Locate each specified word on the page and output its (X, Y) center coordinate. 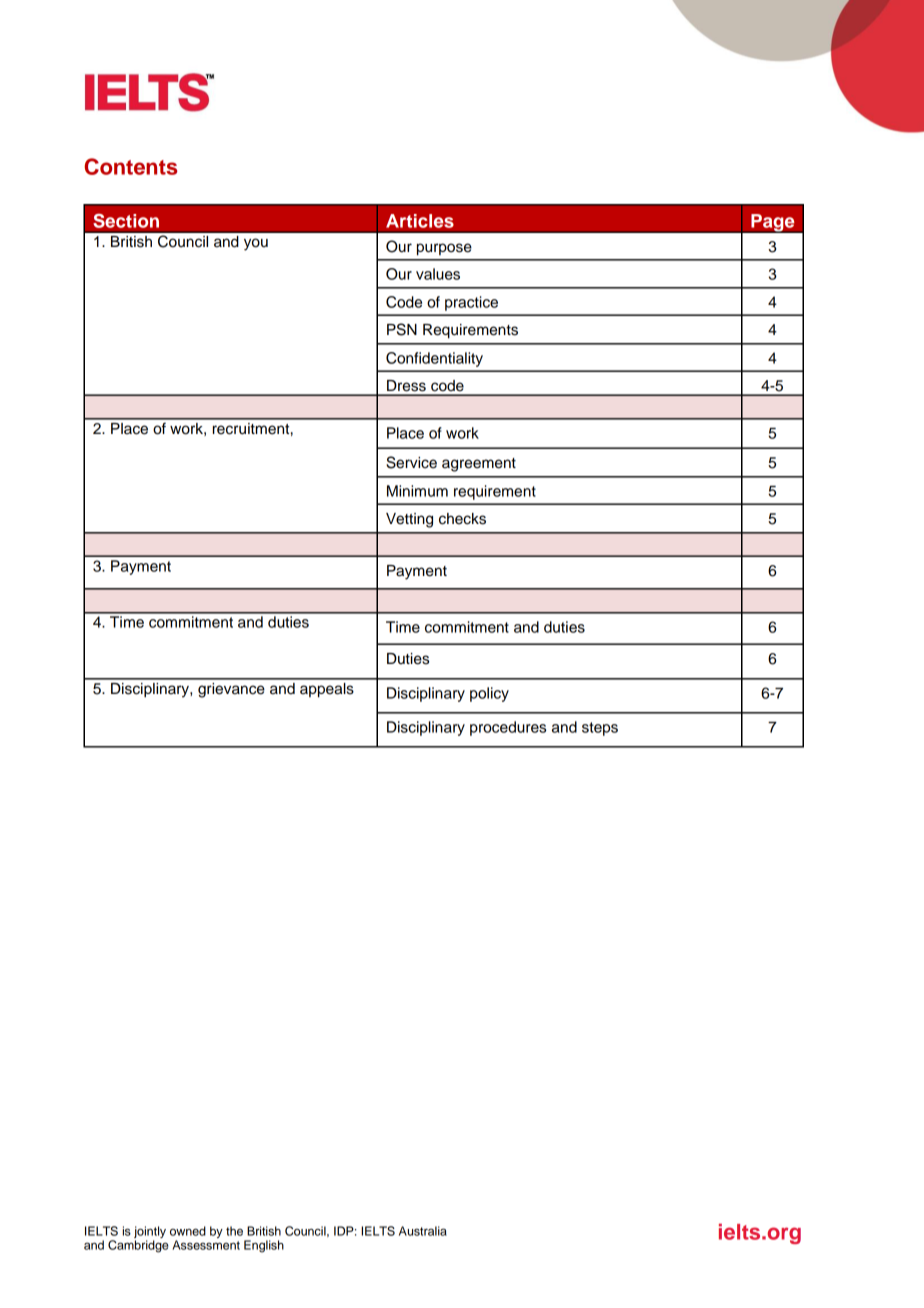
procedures (508, 728)
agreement (479, 465)
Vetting (409, 520)
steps (600, 729)
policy (489, 694)
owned (188, 1231)
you (256, 244)
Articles (420, 221)
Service (411, 462)
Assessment (206, 1245)
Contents (130, 166)
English (264, 1246)
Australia (423, 1231)
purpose (444, 249)
